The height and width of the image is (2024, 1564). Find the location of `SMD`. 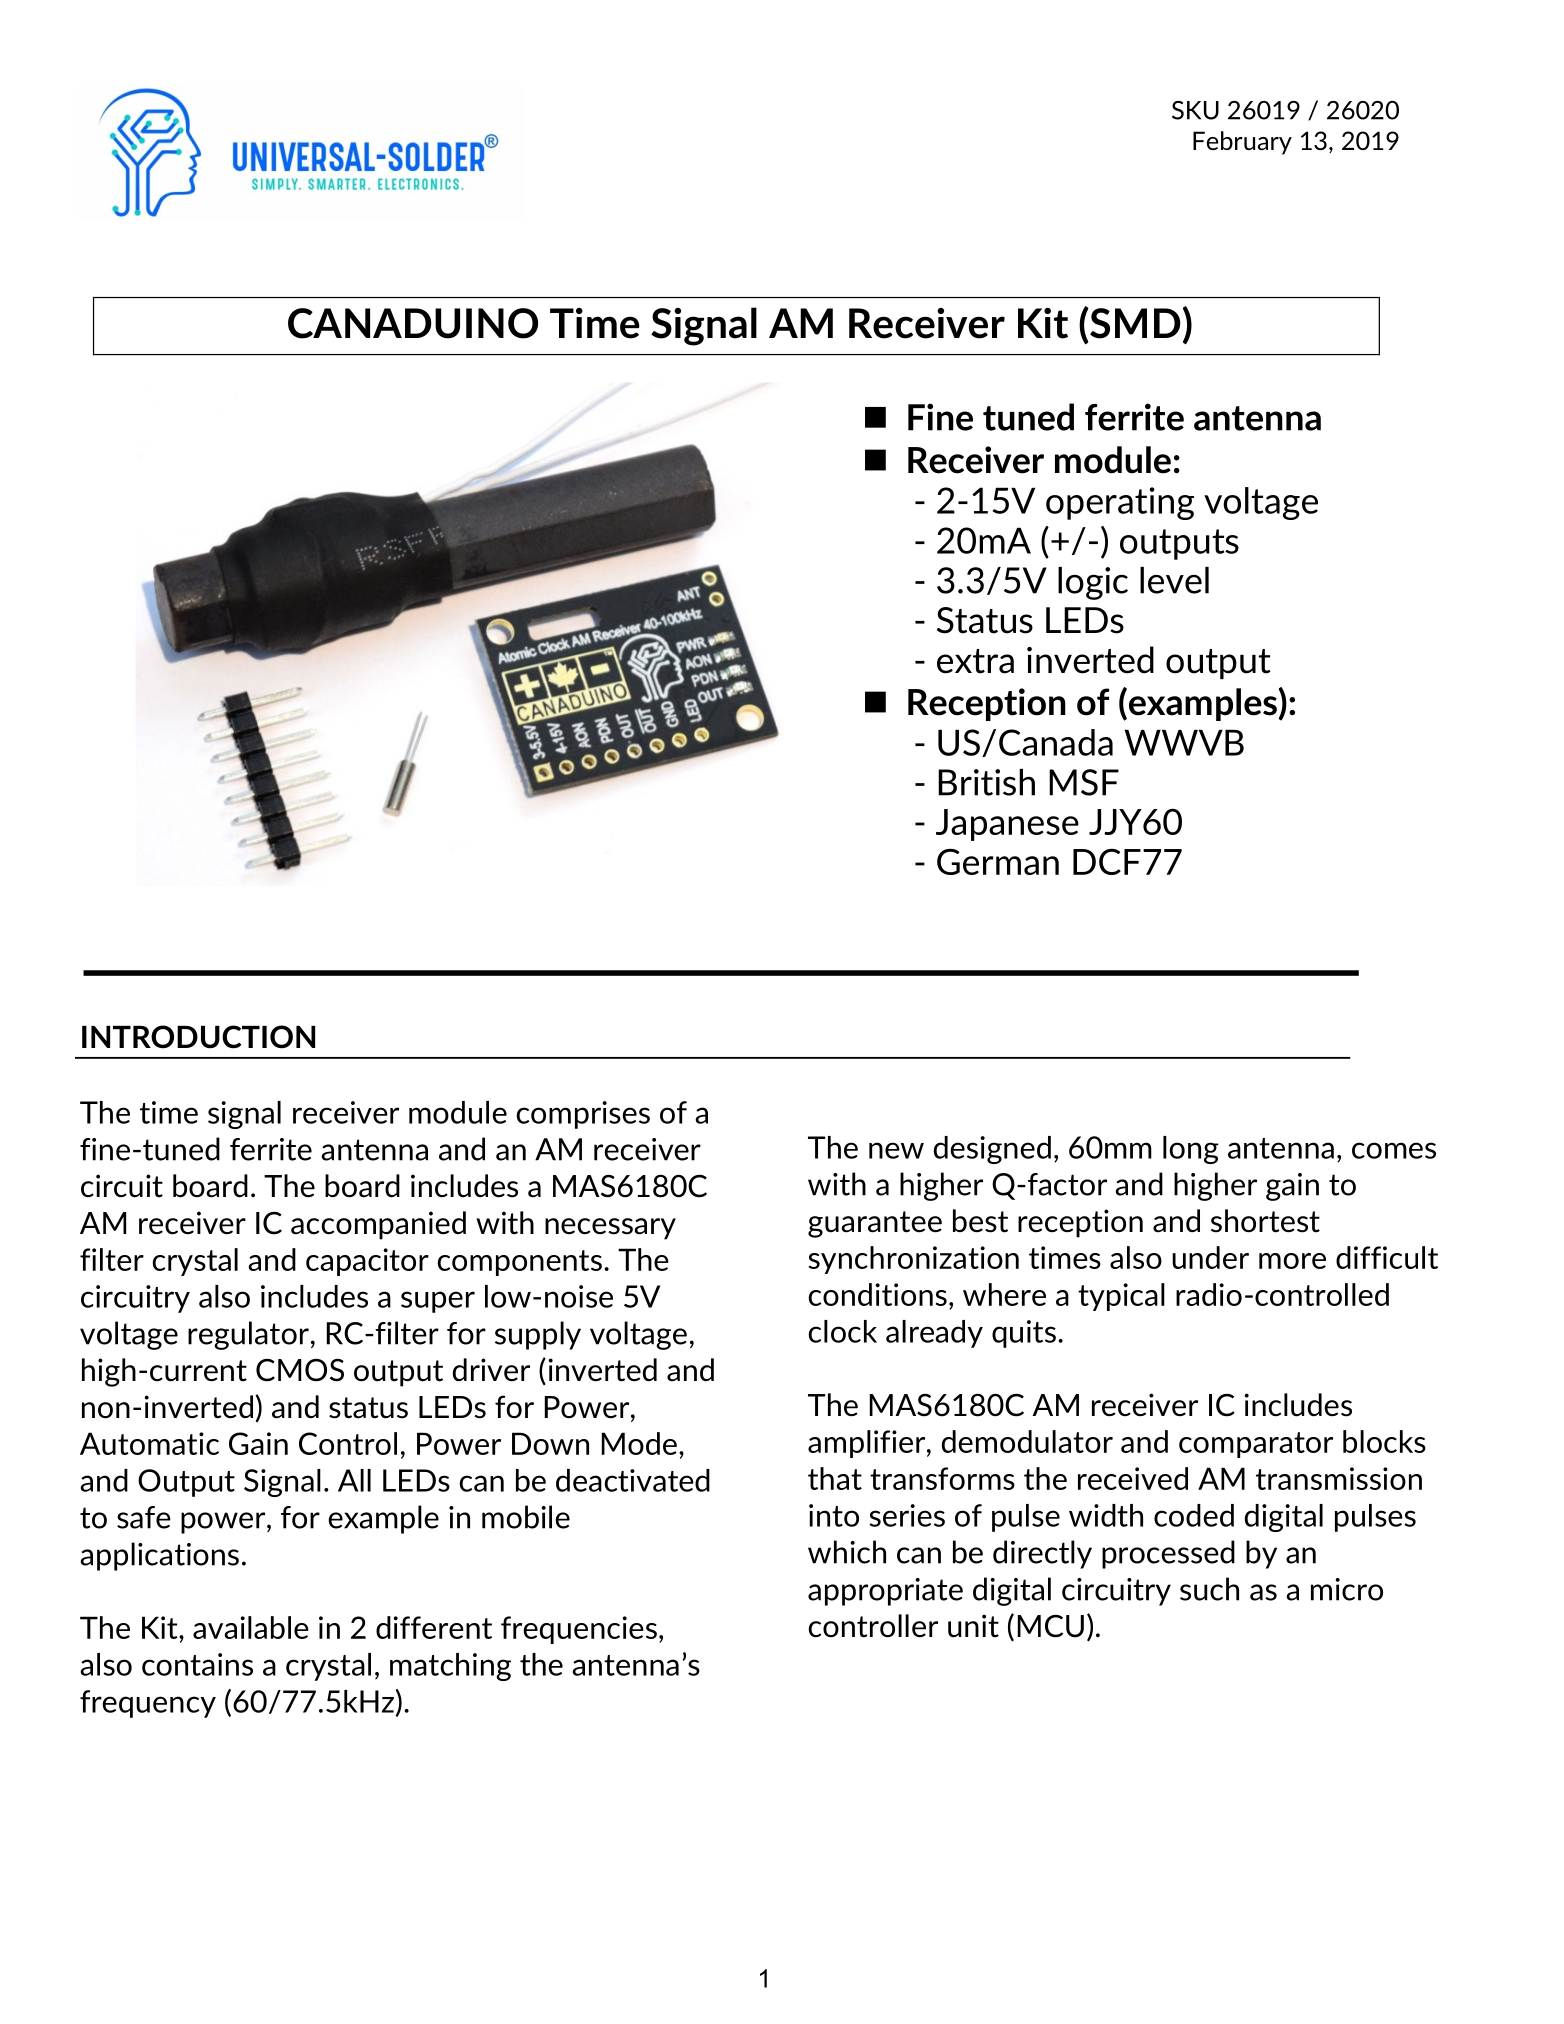

SMD is located at coordinates (1134, 323).
